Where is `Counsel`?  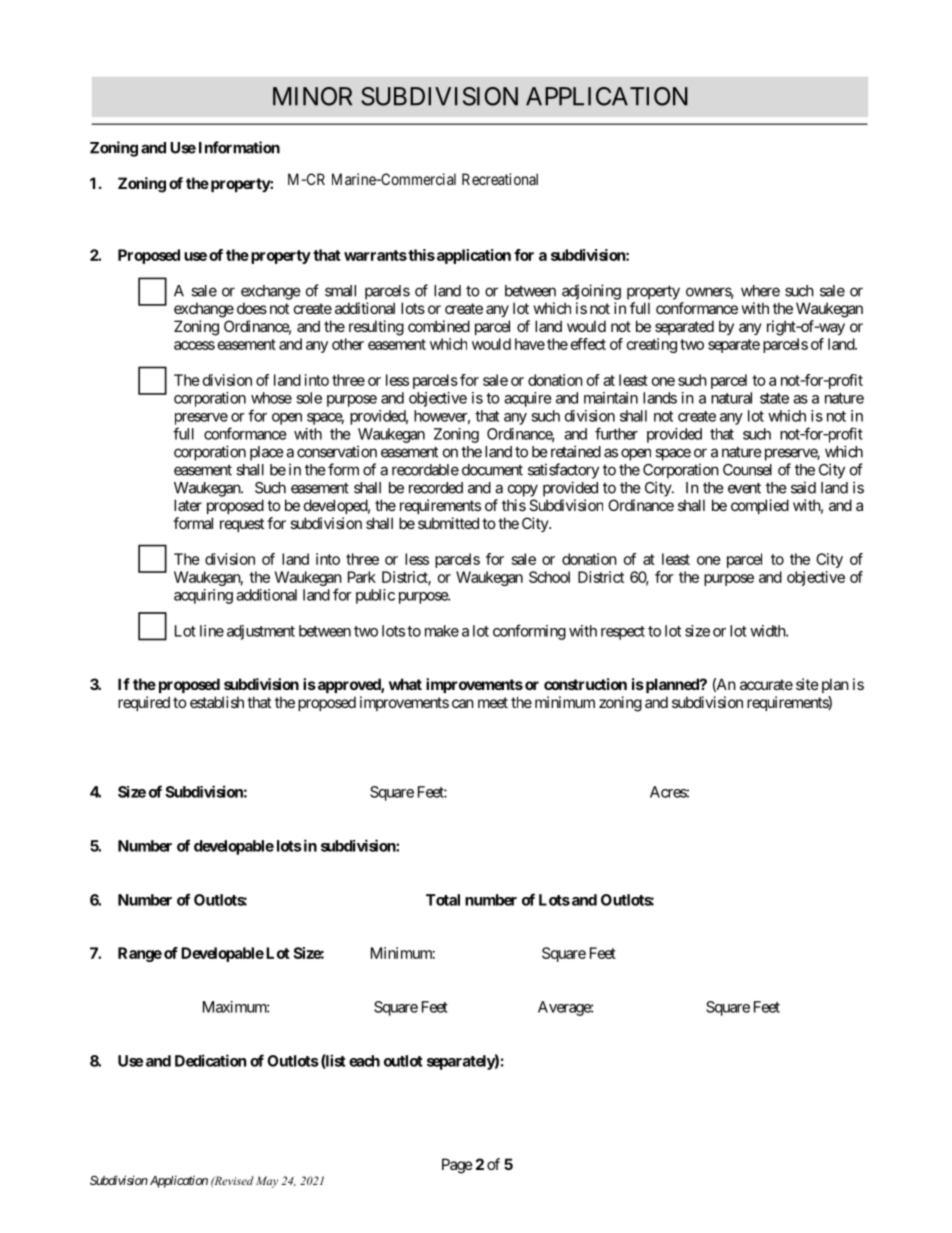
Counsel is located at coordinates (747, 470).
